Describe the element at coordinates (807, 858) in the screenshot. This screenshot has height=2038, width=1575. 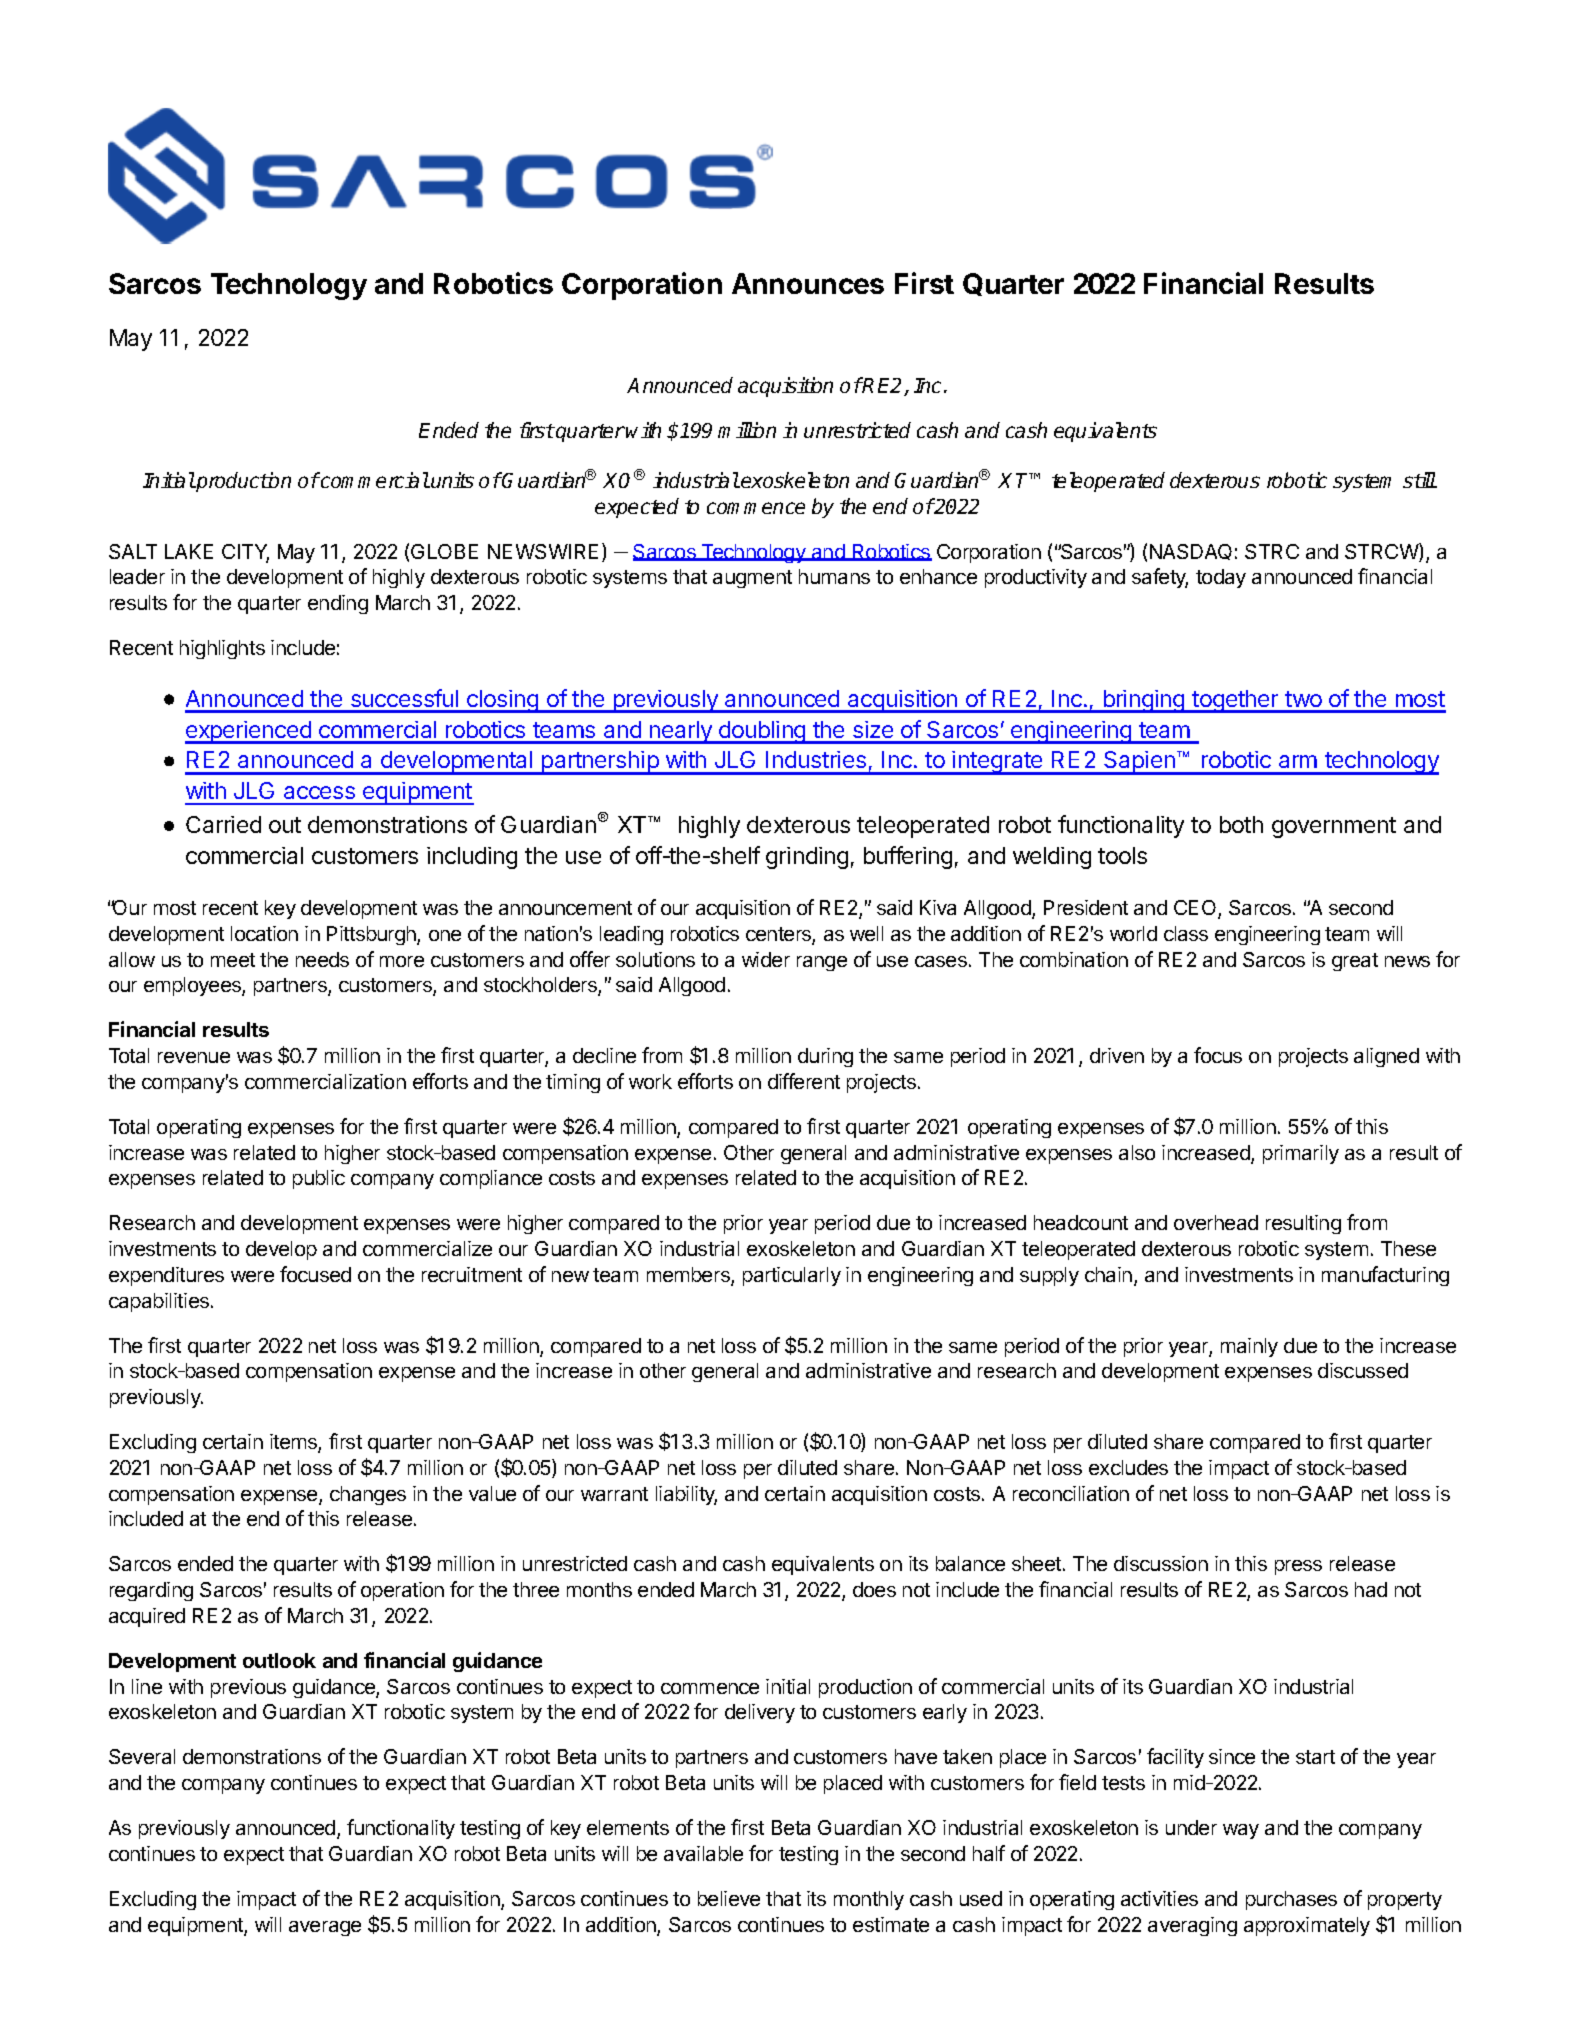
I see `grinding` at that location.
